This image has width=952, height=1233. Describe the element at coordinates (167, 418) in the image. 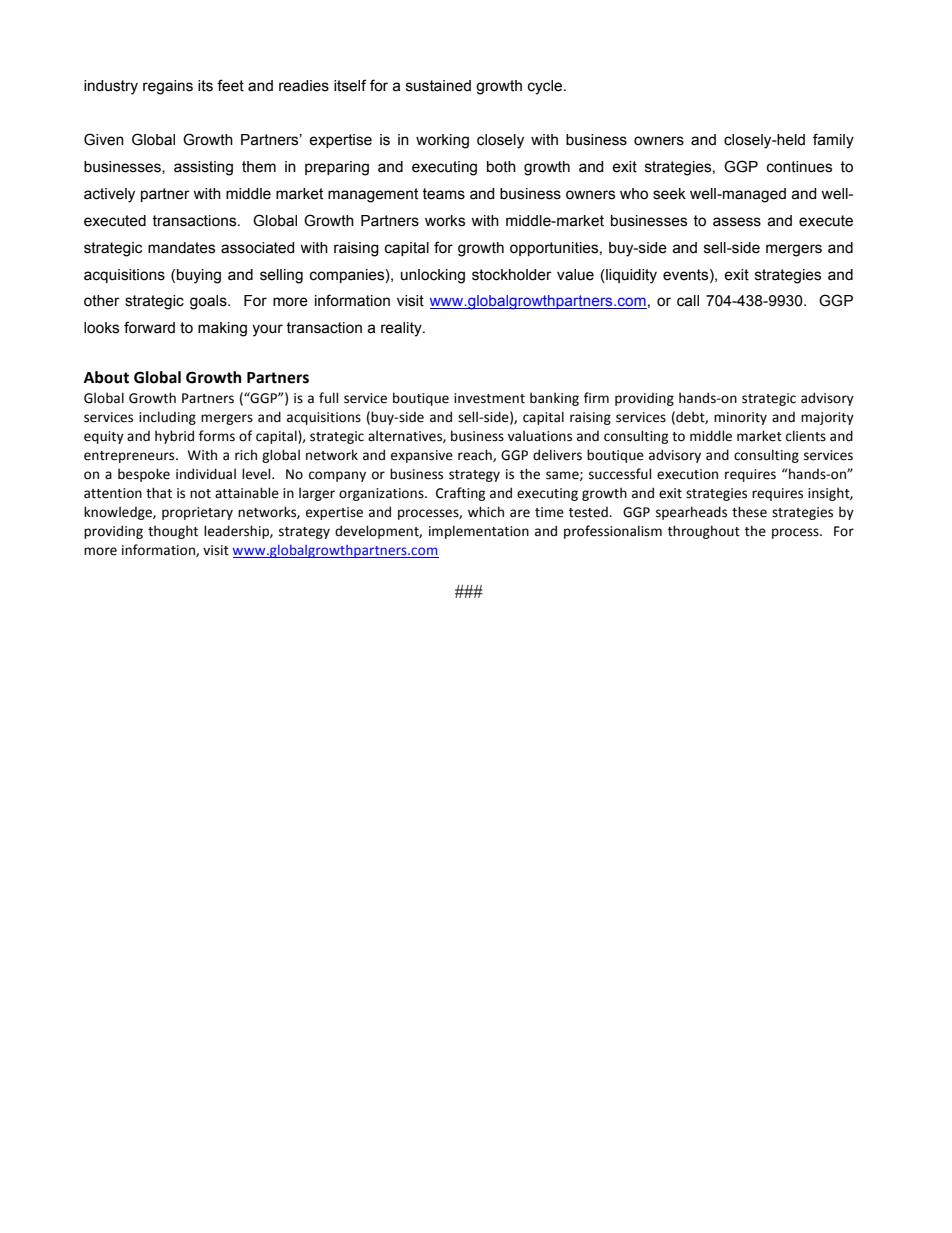

I see `including` at that location.
